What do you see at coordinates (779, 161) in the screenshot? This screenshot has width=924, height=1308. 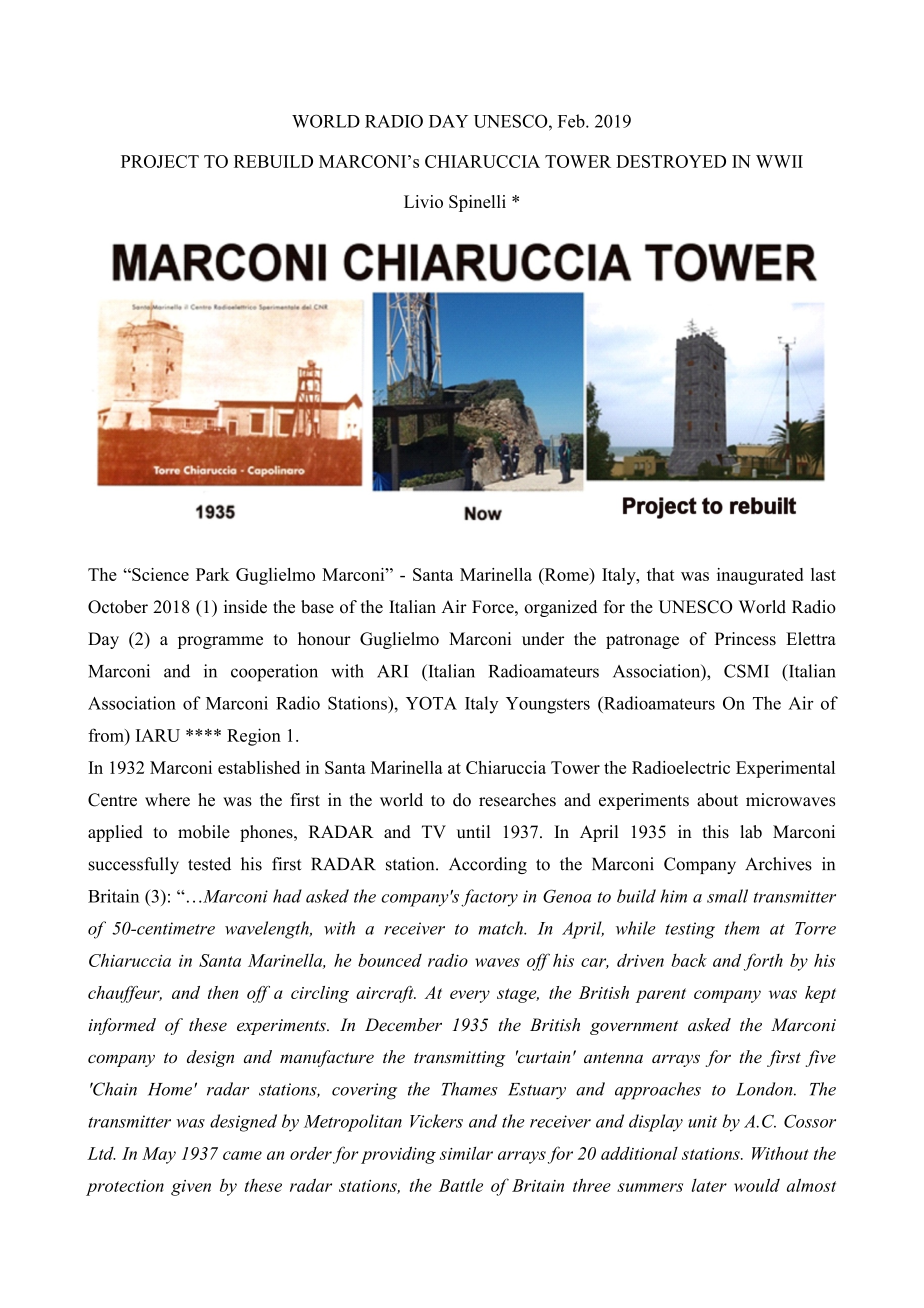 I see `WWII` at bounding box center [779, 161].
